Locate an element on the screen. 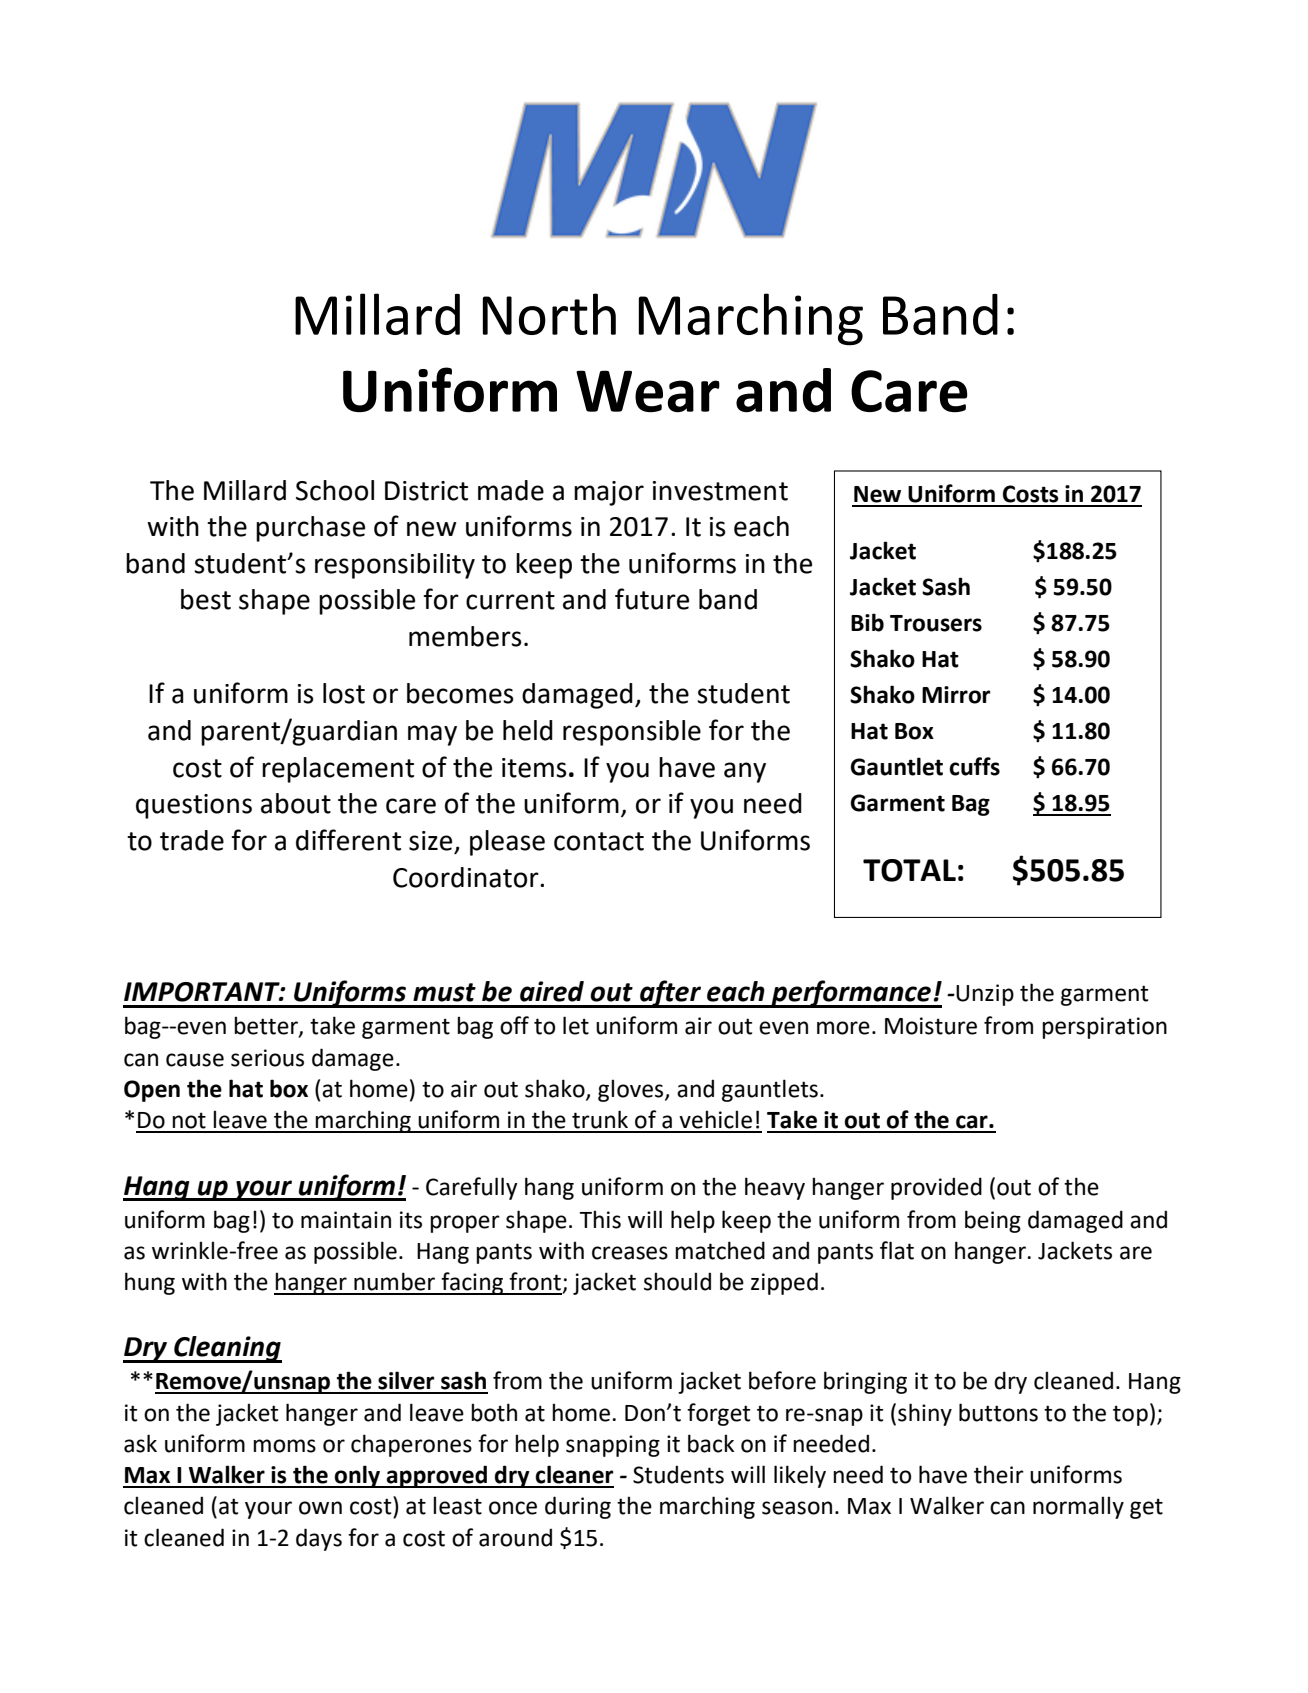 This screenshot has height=1693, width=1308. provided is located at coordinates (936, 1188).
